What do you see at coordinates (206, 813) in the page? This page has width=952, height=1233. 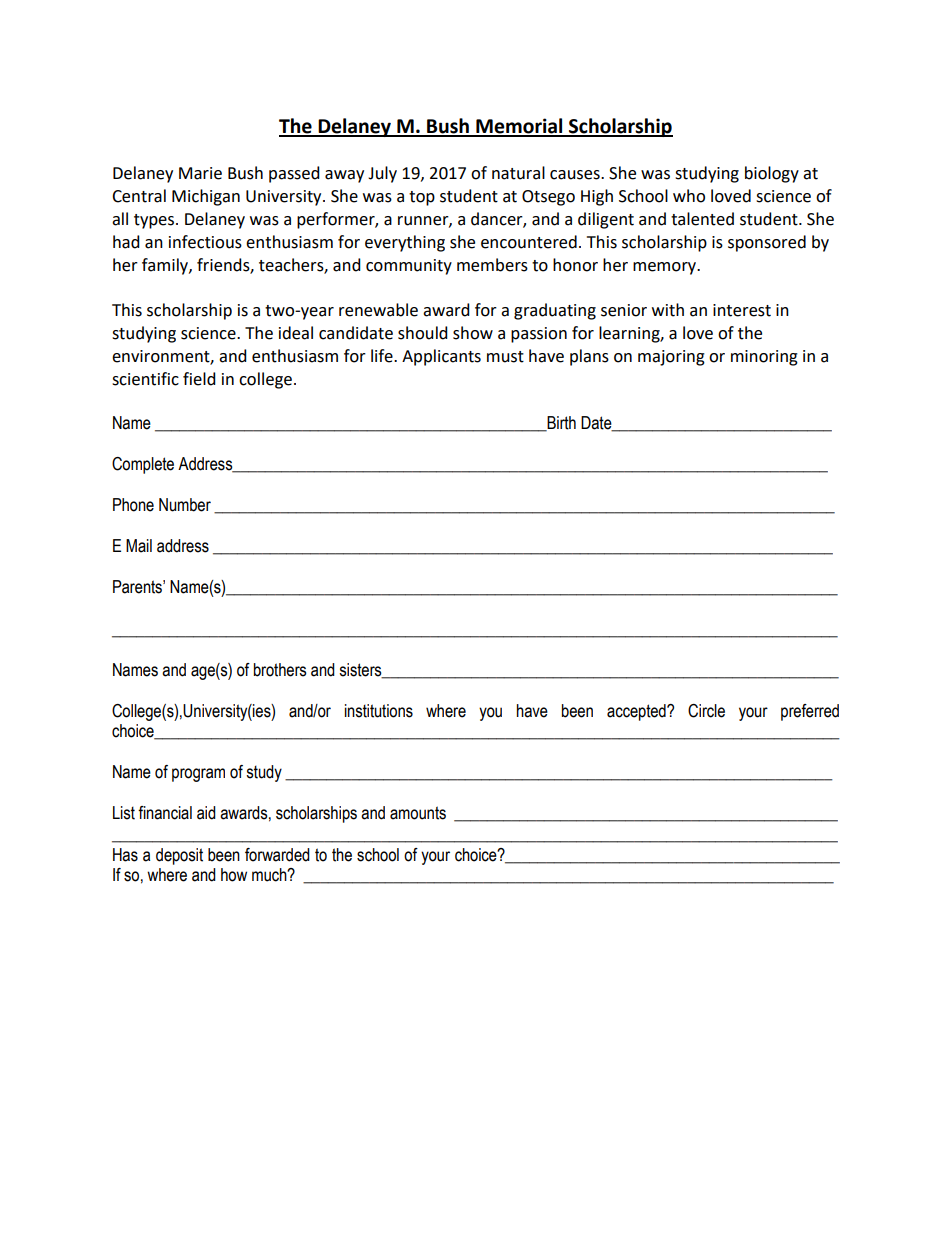 I see `aid` at bounding box center [206, 813].
